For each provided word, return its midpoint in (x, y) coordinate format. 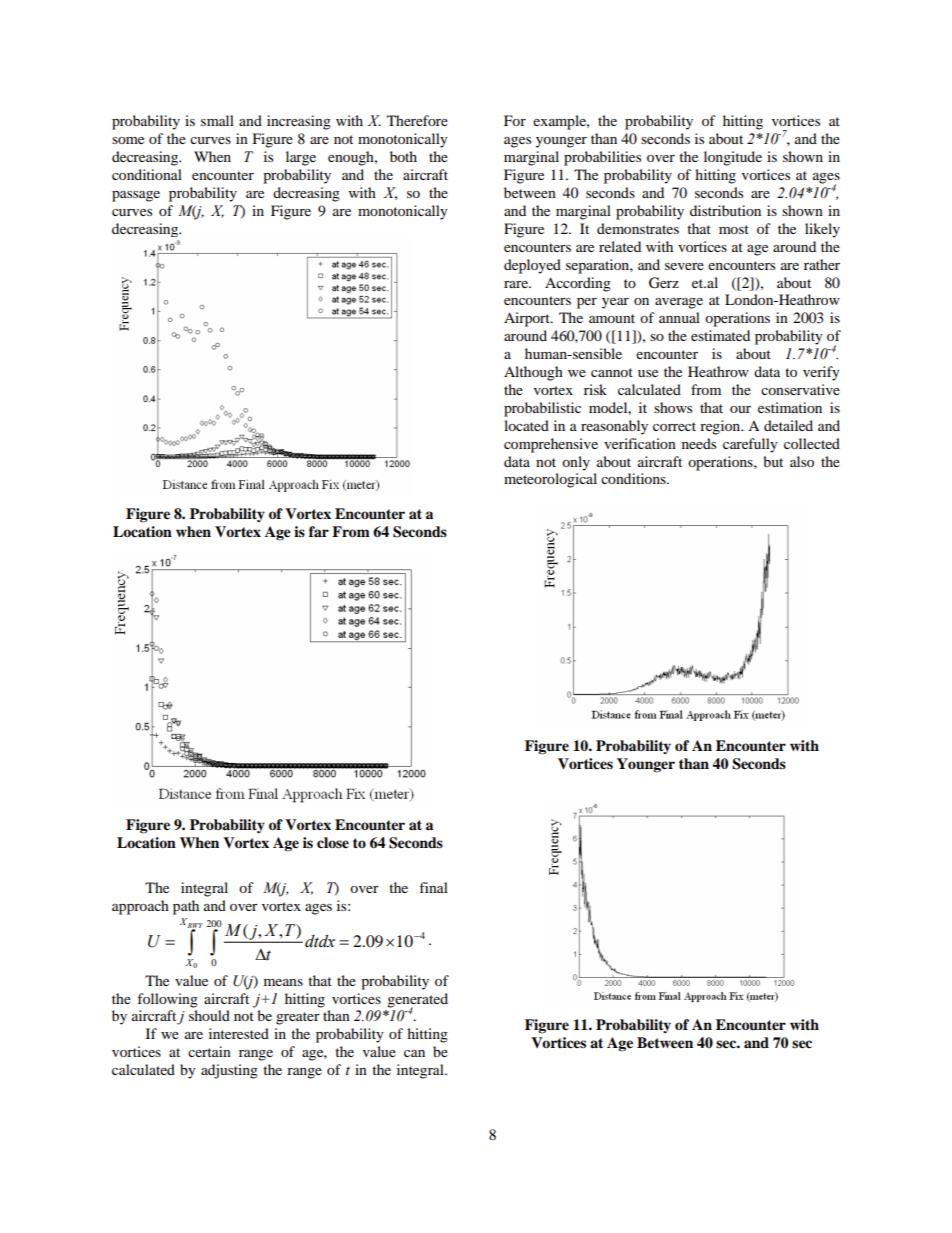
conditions (634, 478)
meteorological (550, 480)
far (319, 531)
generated (417, 1001)
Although (533, 373)
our (740, 409)
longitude (733, 158)
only (576, 463)
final (433, 887)
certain (209, 1051)
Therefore (417, 120)
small (217, 120)
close (333, 843)
